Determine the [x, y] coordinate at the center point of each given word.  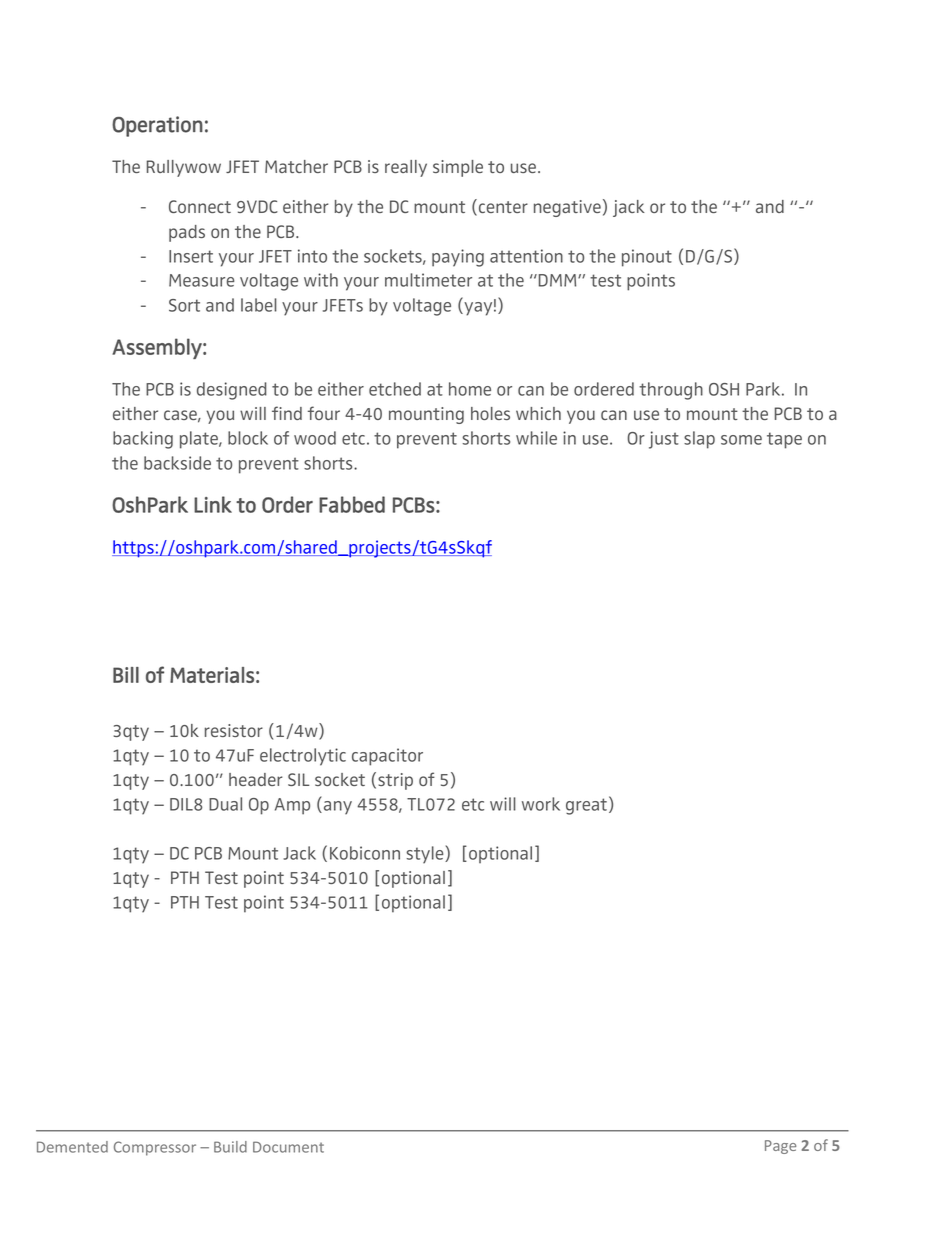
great [586, 806]
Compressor [155, 1148]
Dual [225, 804]
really [406, 168]
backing [143, 440]
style [426, 855]
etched [395, 389]
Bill [126, 675]
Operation [157, 126]
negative [567, 208]
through [671, 391]
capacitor [387, 757]
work [541, 804]
